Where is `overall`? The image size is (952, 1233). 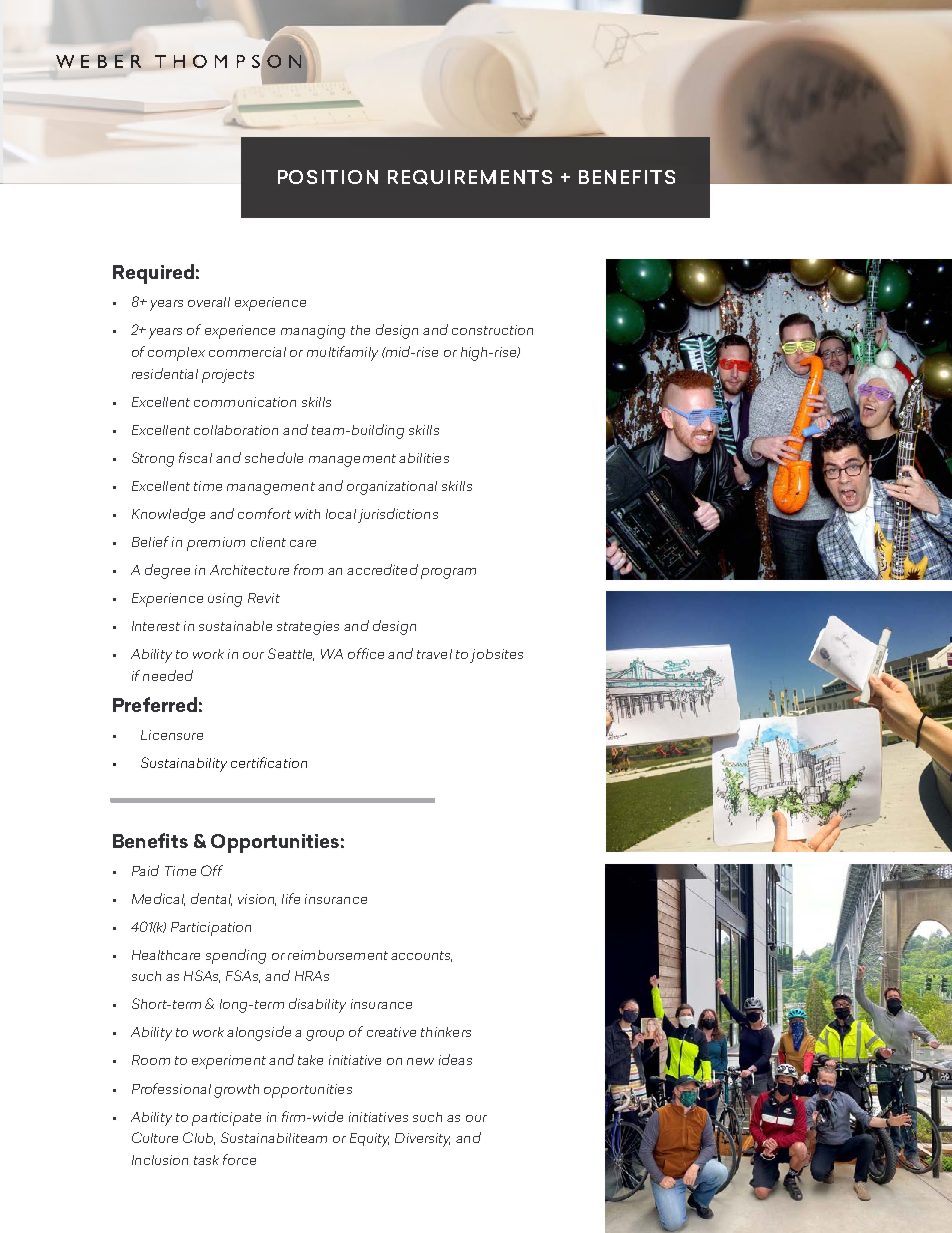
overall is located at coordinates (209, 302).
